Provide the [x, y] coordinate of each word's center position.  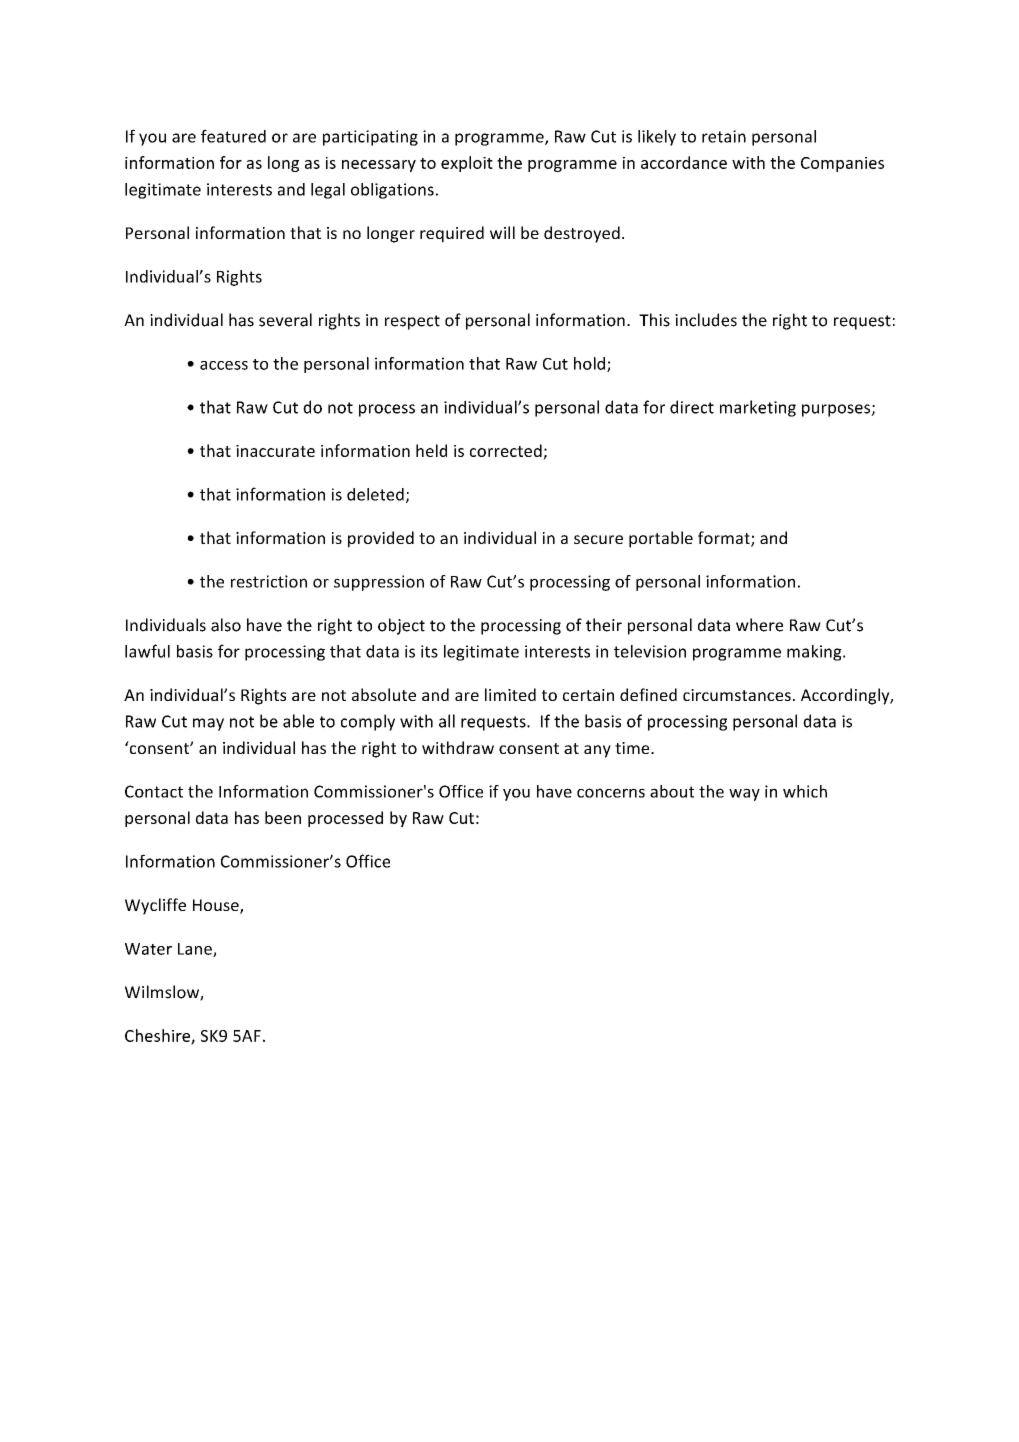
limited [510, 694]
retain [724, 136]
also [226, 625]
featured [233, 136]
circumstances [737, 695]
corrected [506, 450]
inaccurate [275, 451]
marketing [758, 408]
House [217, 906]
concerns [611, 793]
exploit [467, 164]
